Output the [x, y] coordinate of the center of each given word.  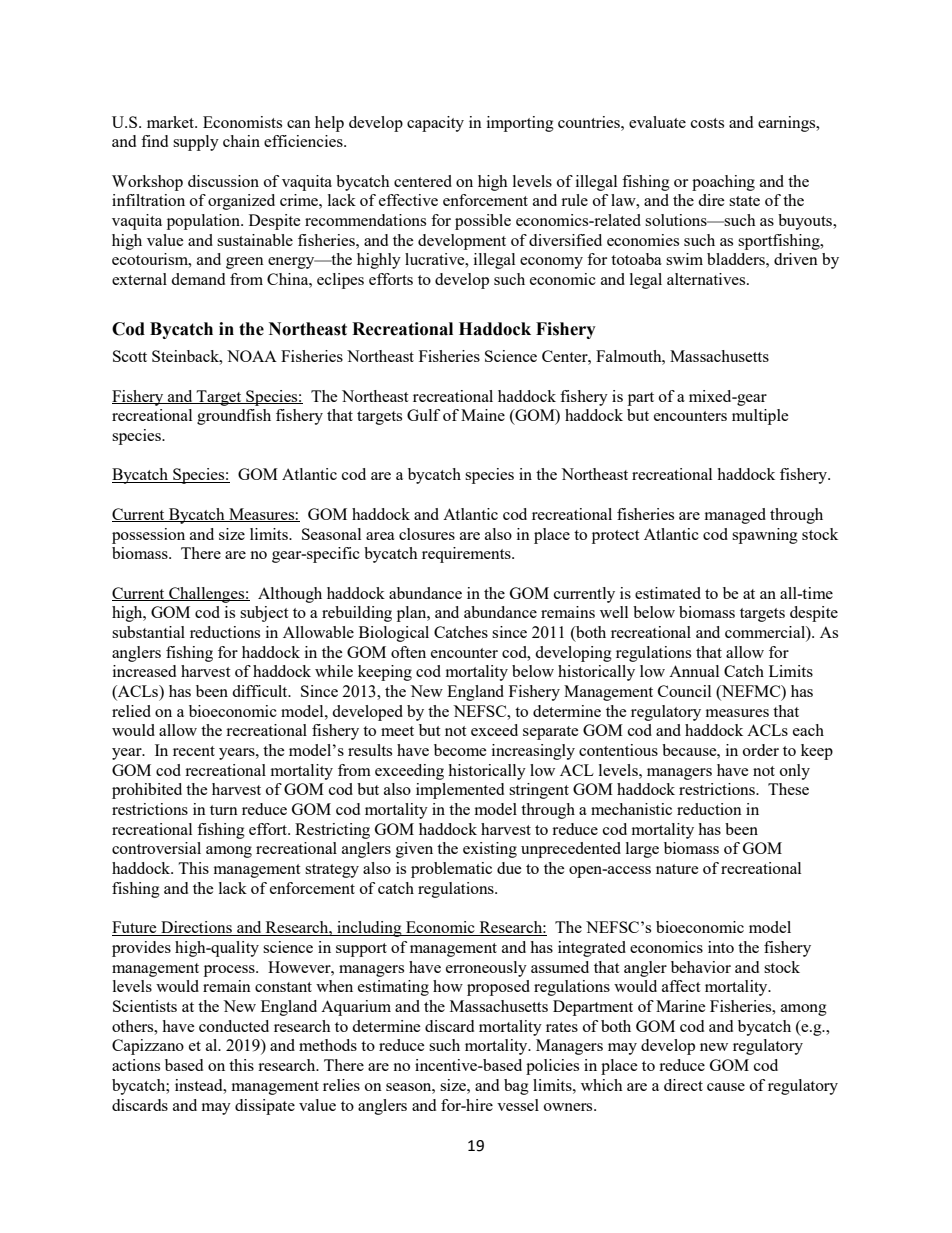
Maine [483, 415]
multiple [760, 417]
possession [148, 536]
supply [196, 143]
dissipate [265, 1107]
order [761, 750]
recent [194, 751]
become [460, 750]
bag [516, 1087]
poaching [723, 183]
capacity [435, 124]
